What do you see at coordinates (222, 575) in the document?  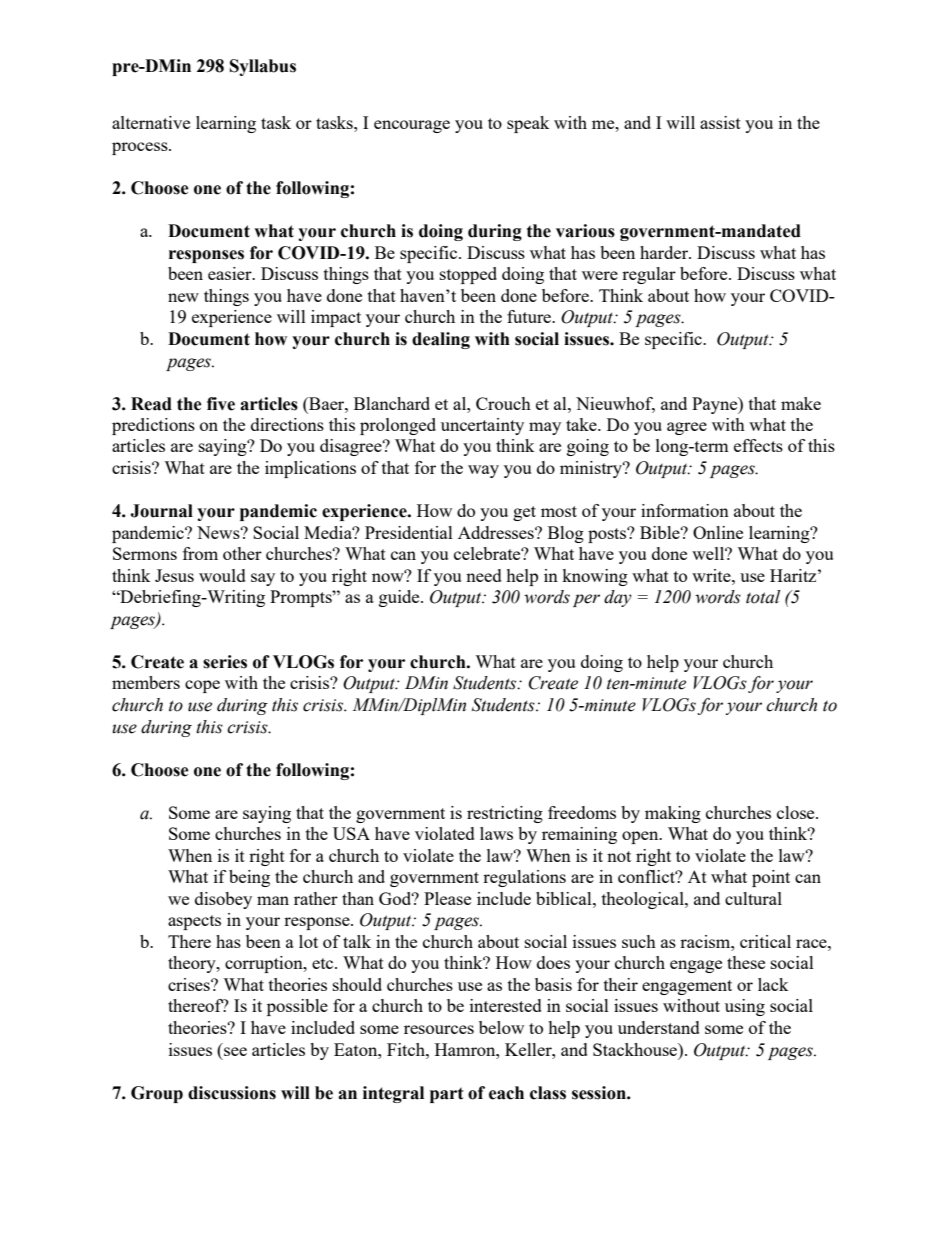 I see `would` at bounding box center [222, 575].
